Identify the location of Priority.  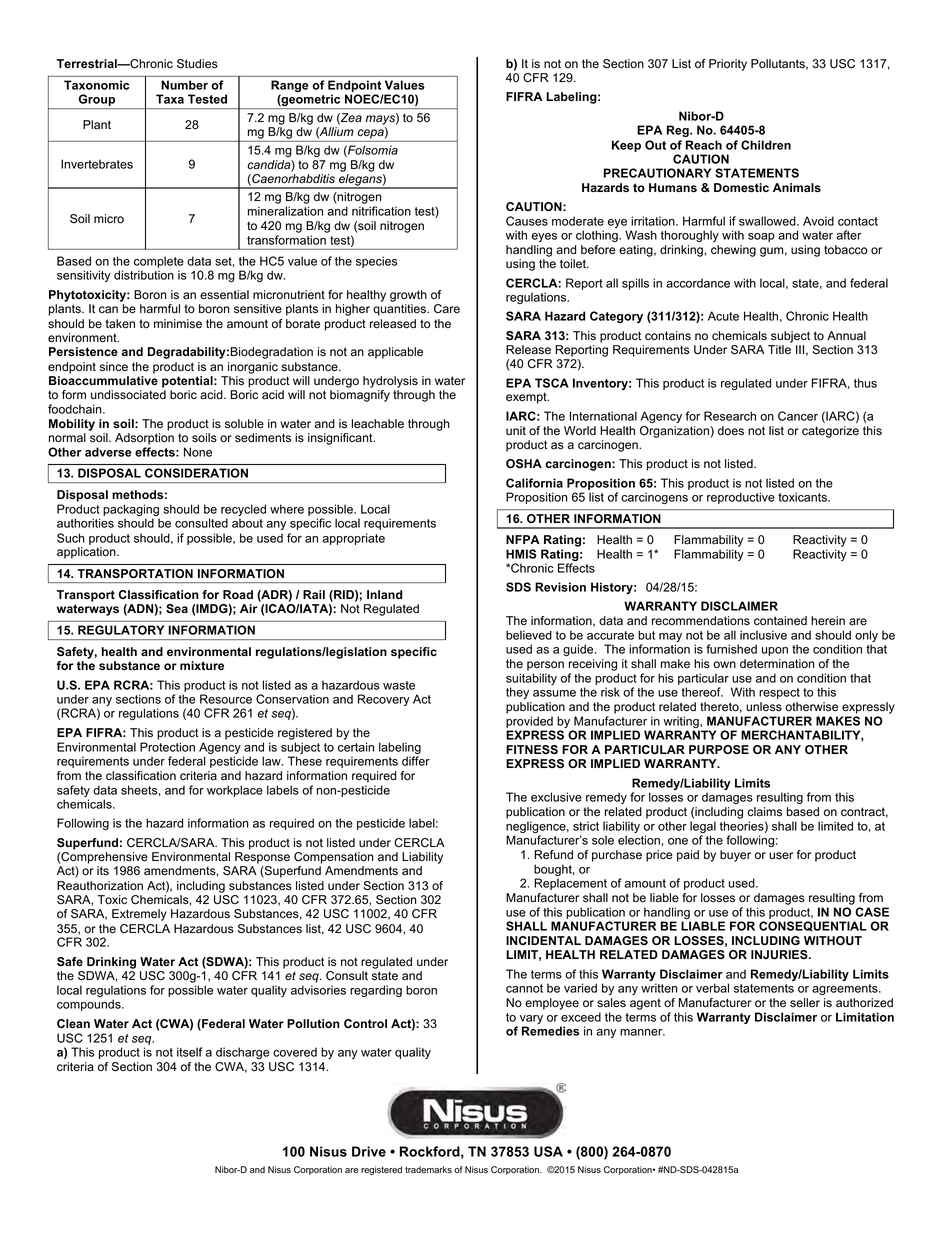
(728, 65).
